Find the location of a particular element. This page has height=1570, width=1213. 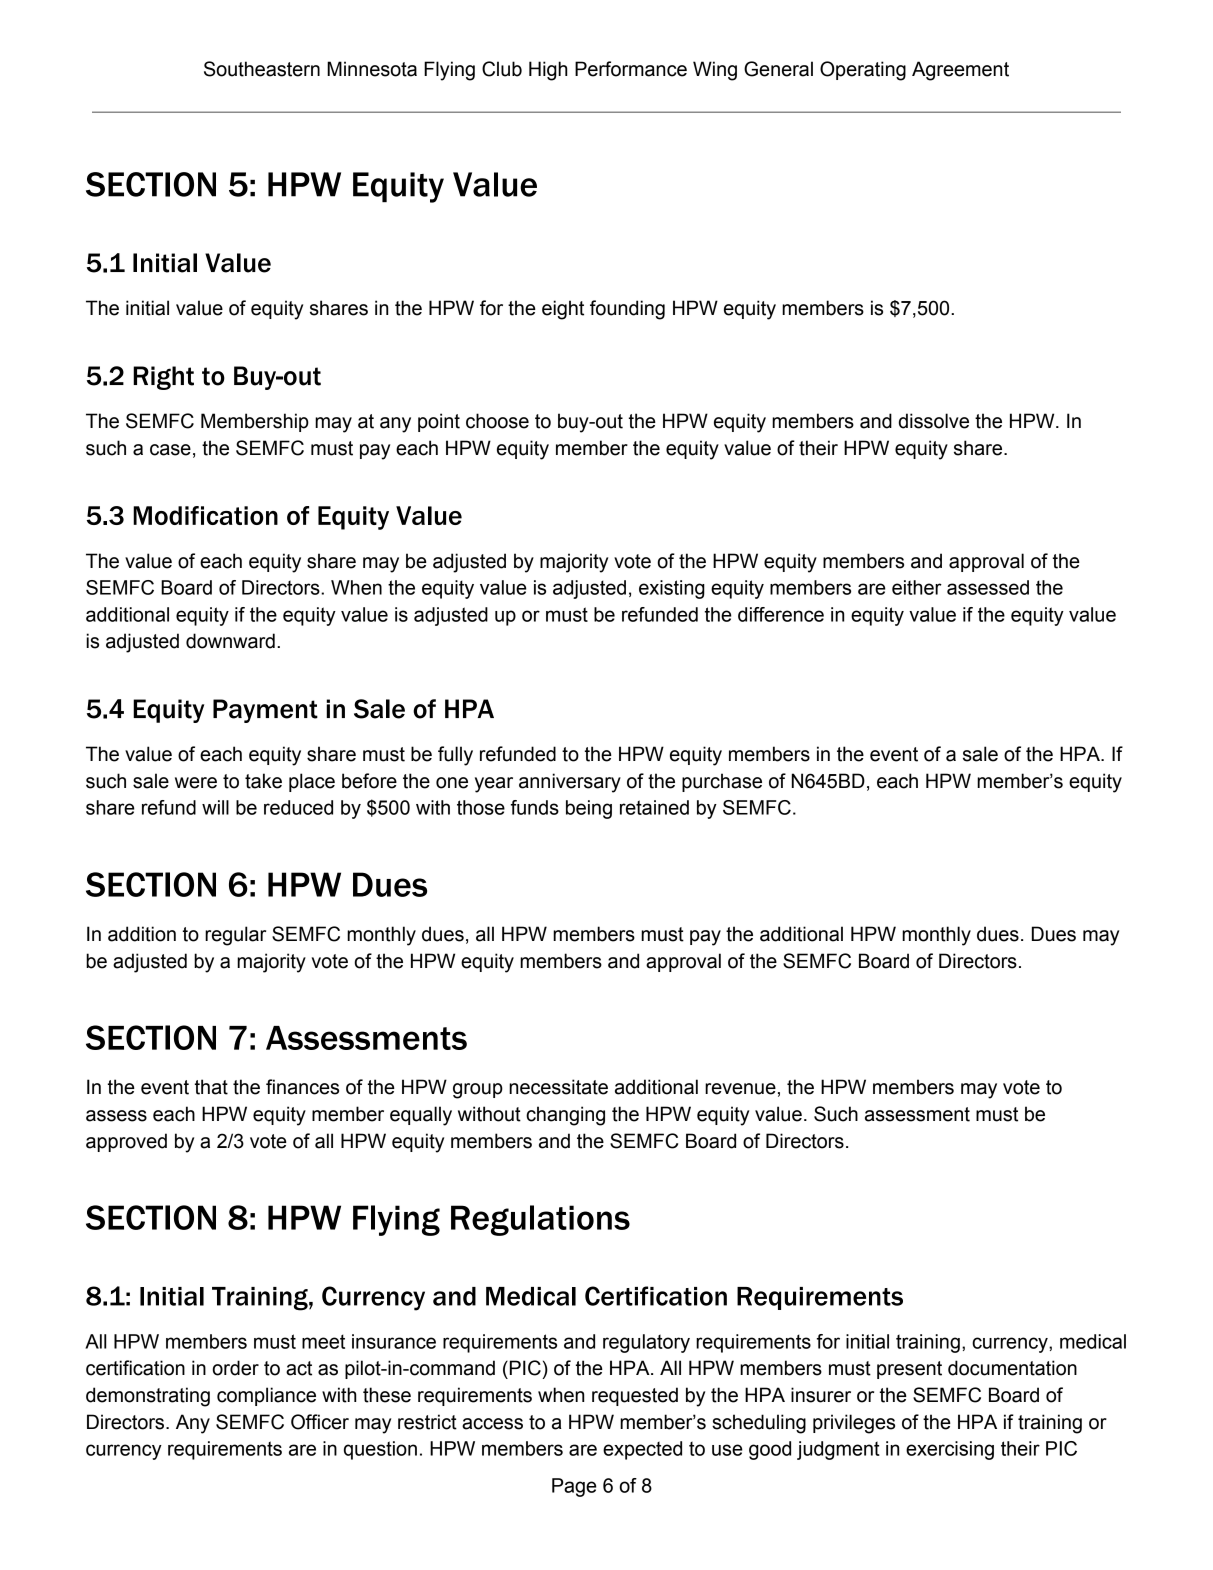

dissolve is located at coordinates (934, 421).
